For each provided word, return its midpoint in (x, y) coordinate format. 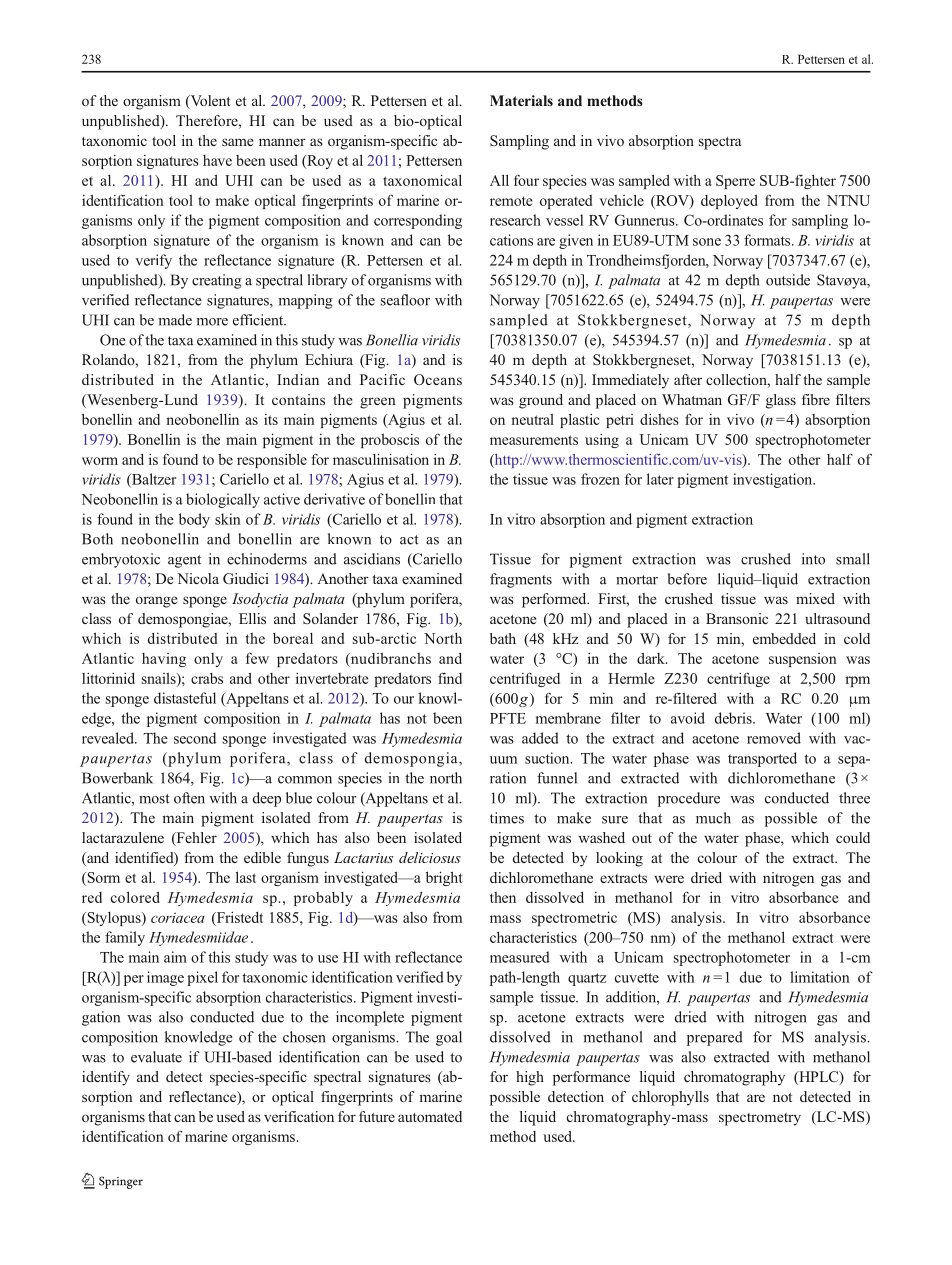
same (237, 142)
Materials (521, 100)
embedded (784, 638)
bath (503, 638)
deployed (729, 201)
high (530, 1078)
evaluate (156, 1057)
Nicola (198, 578)
